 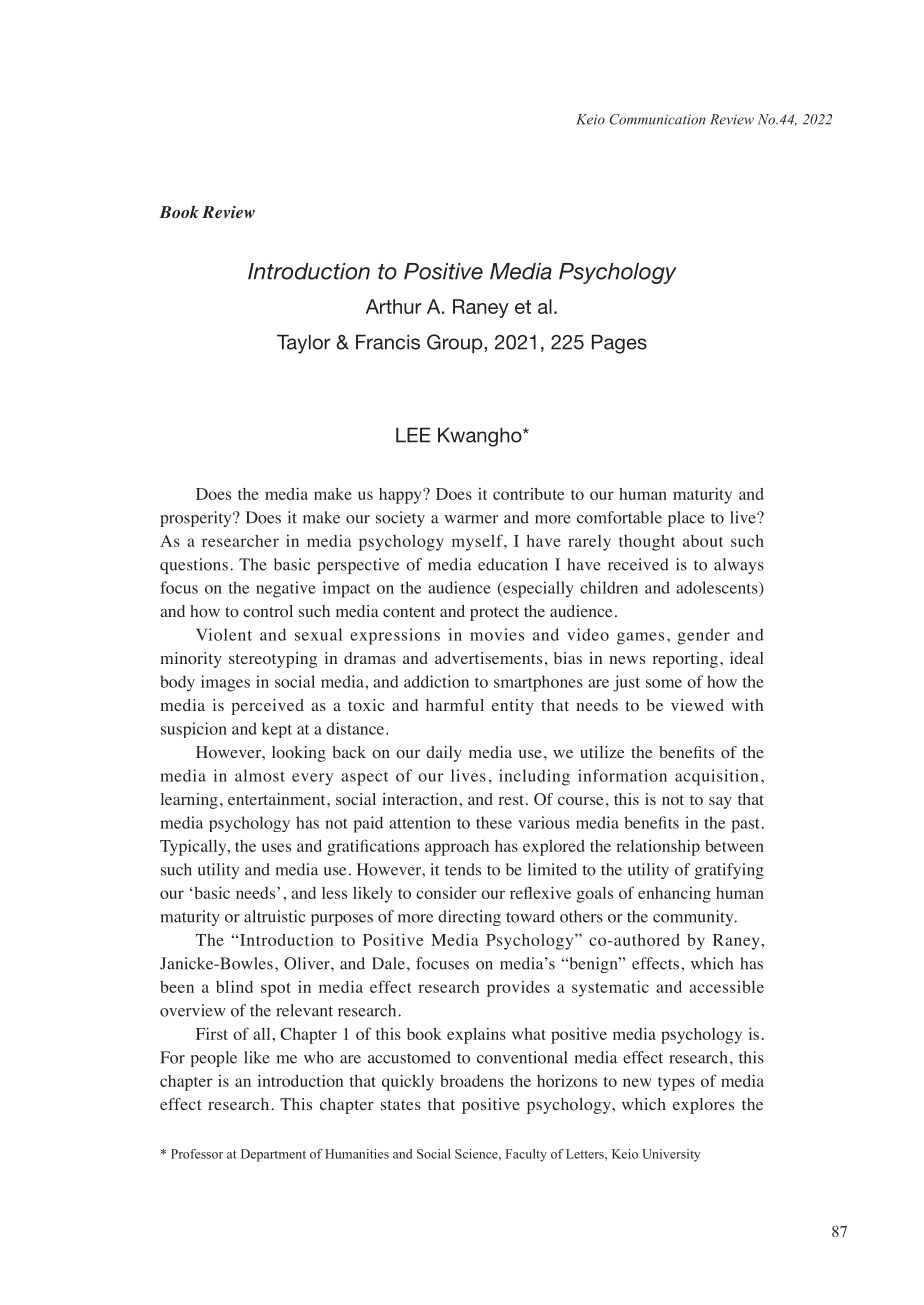 I want to click on Taylor, so click(x=304, y=344).
